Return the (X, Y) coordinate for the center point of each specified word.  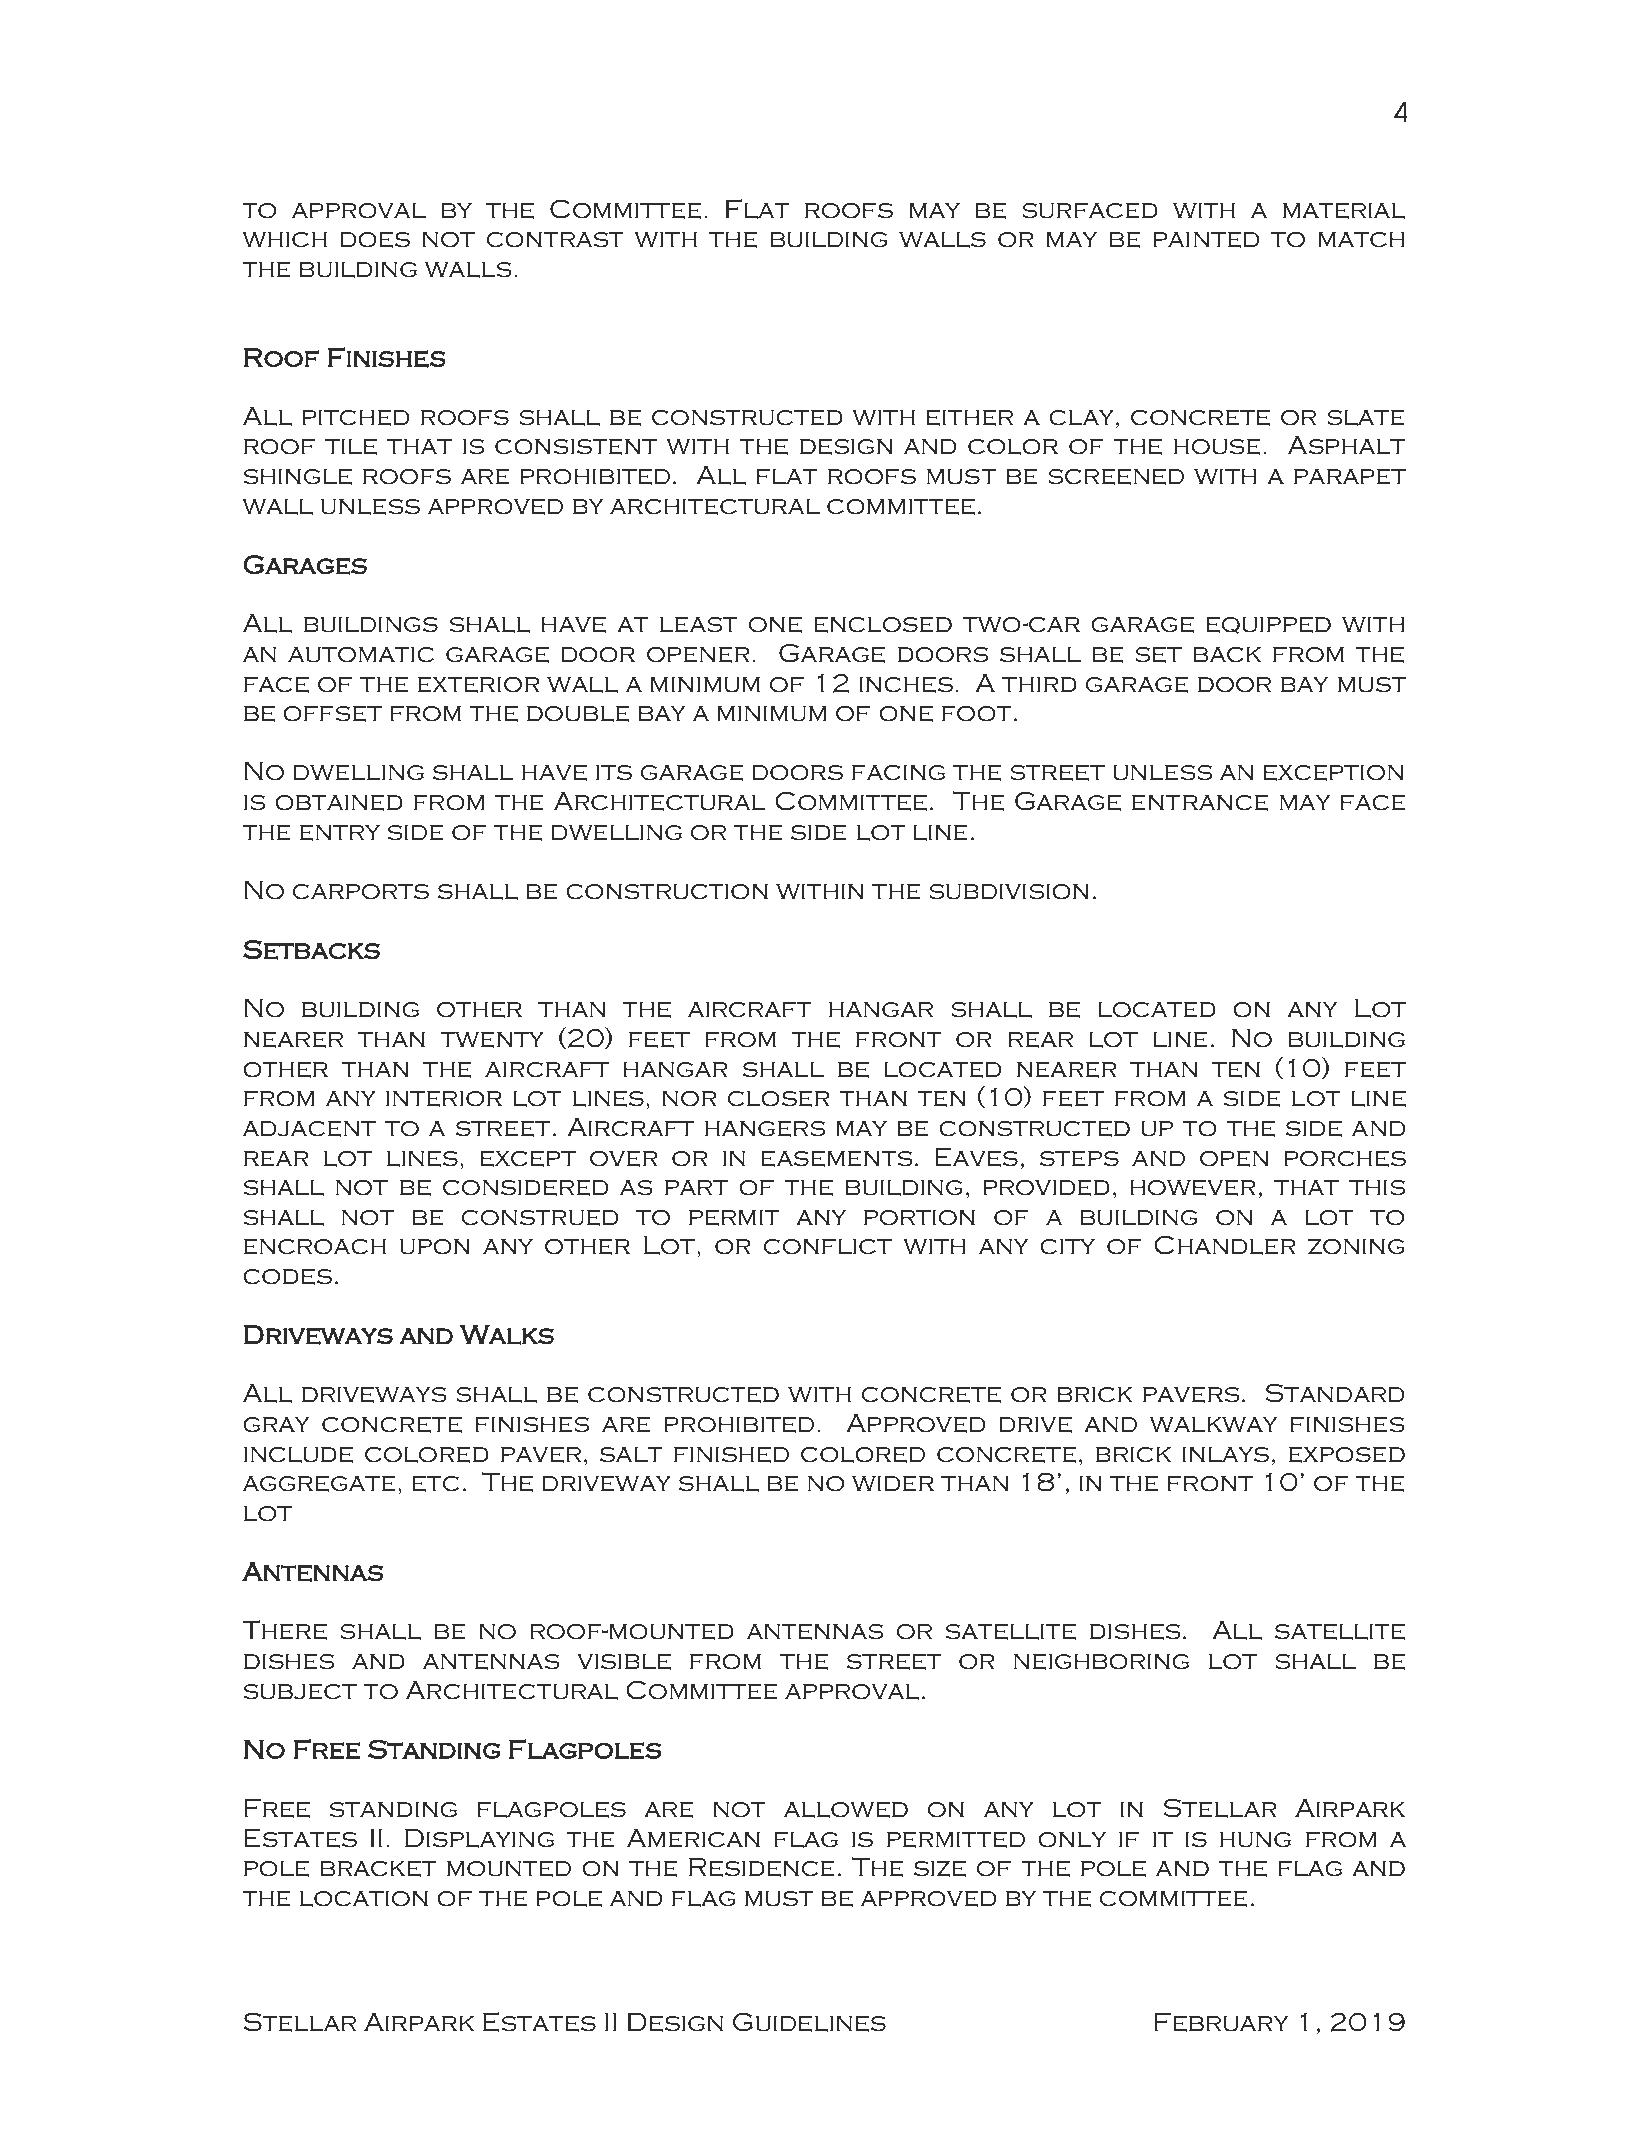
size (940, 1868)
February (1221, 2022)
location (364, 1899)
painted (1206, 239)
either (969, 417)
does (375, 239)
